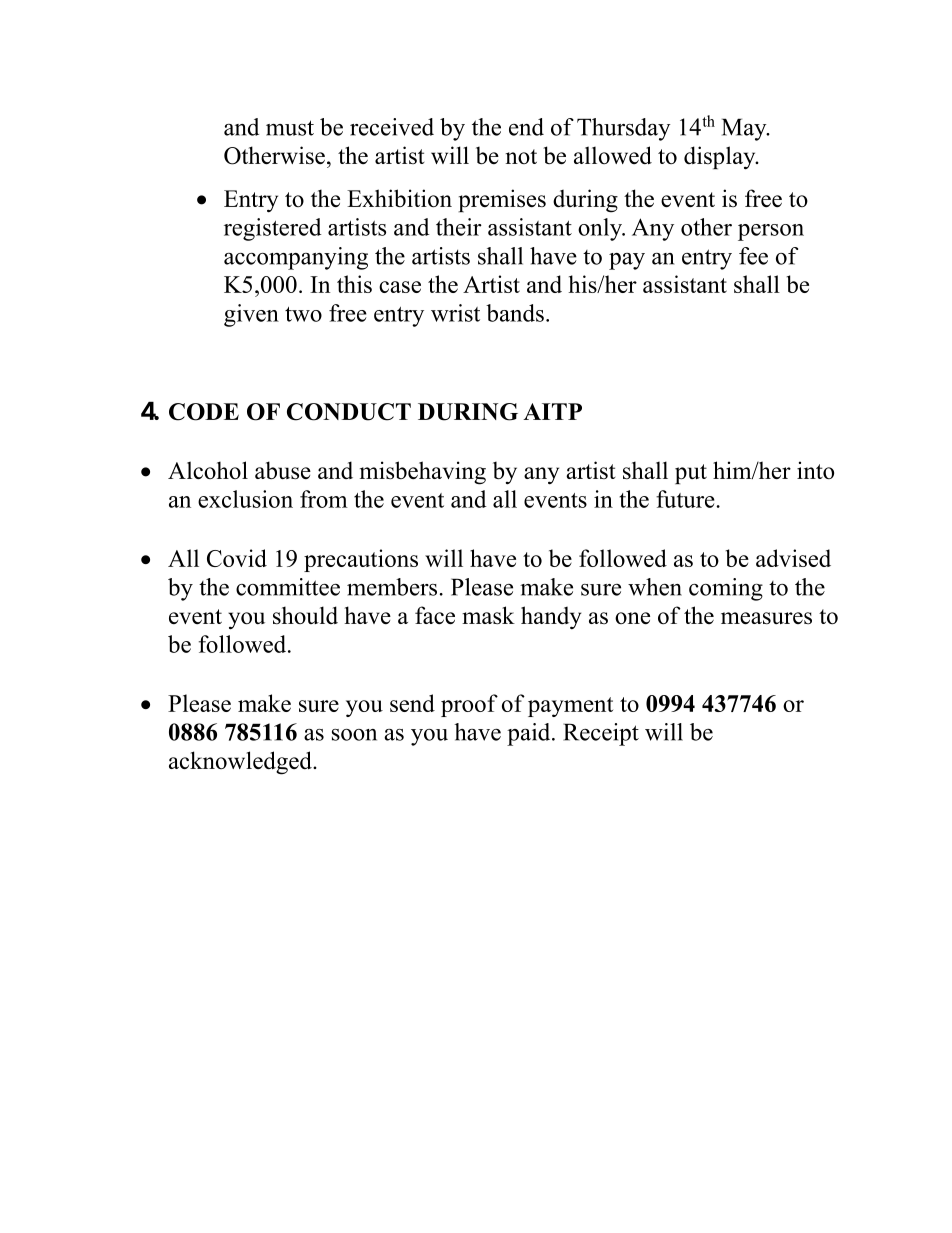  Describe the element at coordinates (726, 589) in the page. I see `coming` at that location.
